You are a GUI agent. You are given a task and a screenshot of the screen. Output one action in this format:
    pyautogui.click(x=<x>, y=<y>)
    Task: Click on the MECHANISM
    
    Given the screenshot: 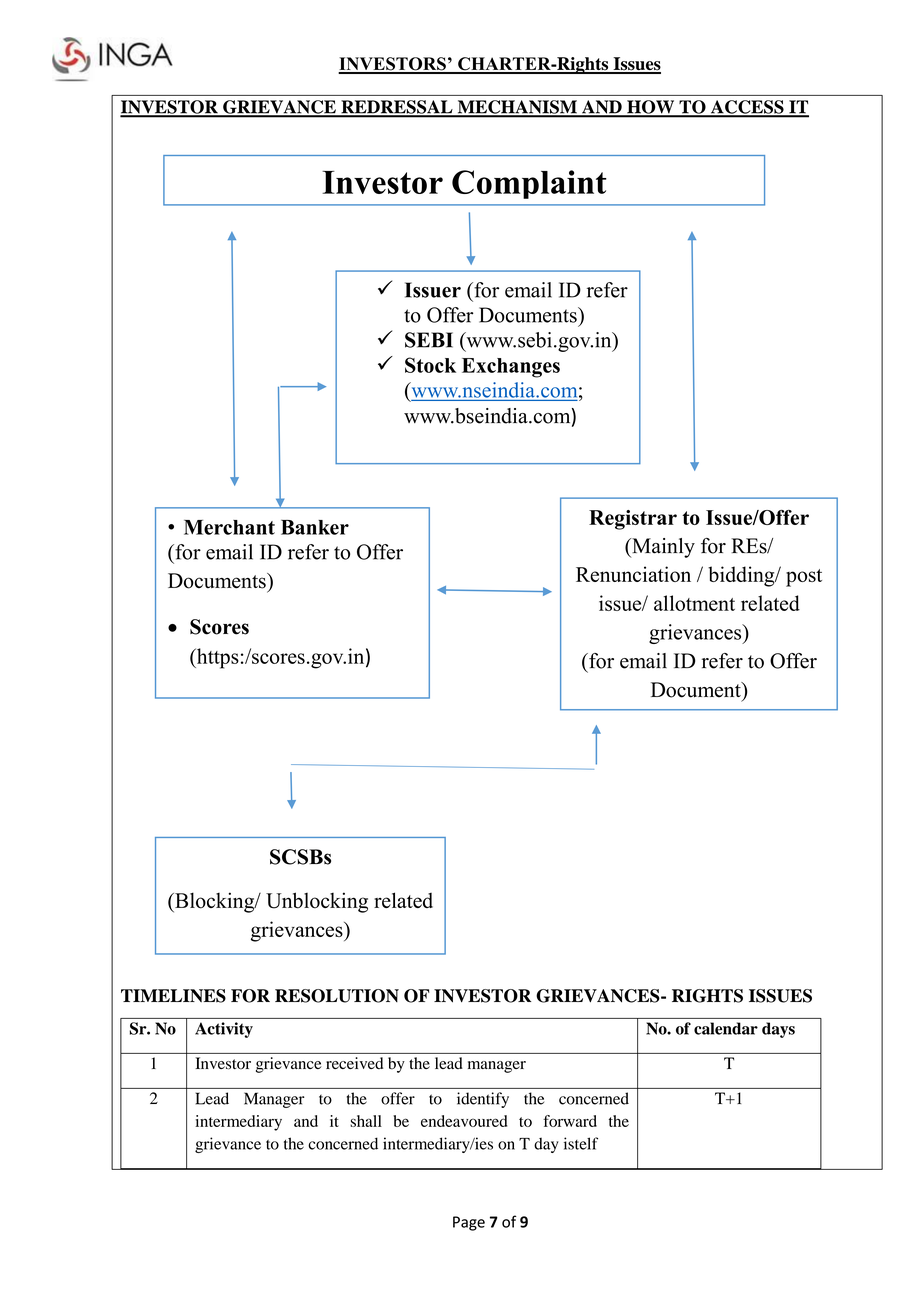 What is the action you would take?
    pyautogui.click(x=517, y=108)
